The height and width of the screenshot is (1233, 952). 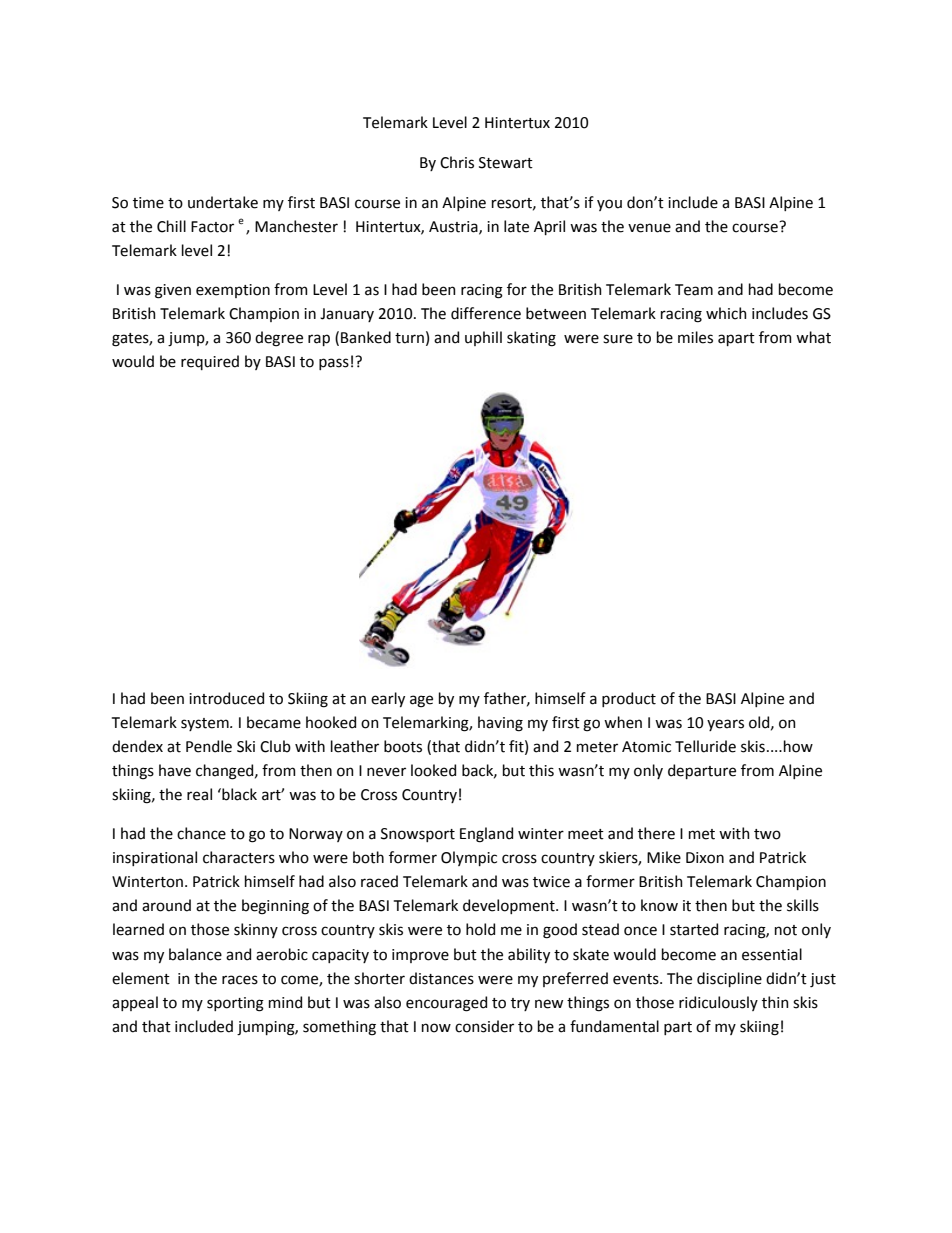 I want to click on sporting, so click(x=235, y=1004).
